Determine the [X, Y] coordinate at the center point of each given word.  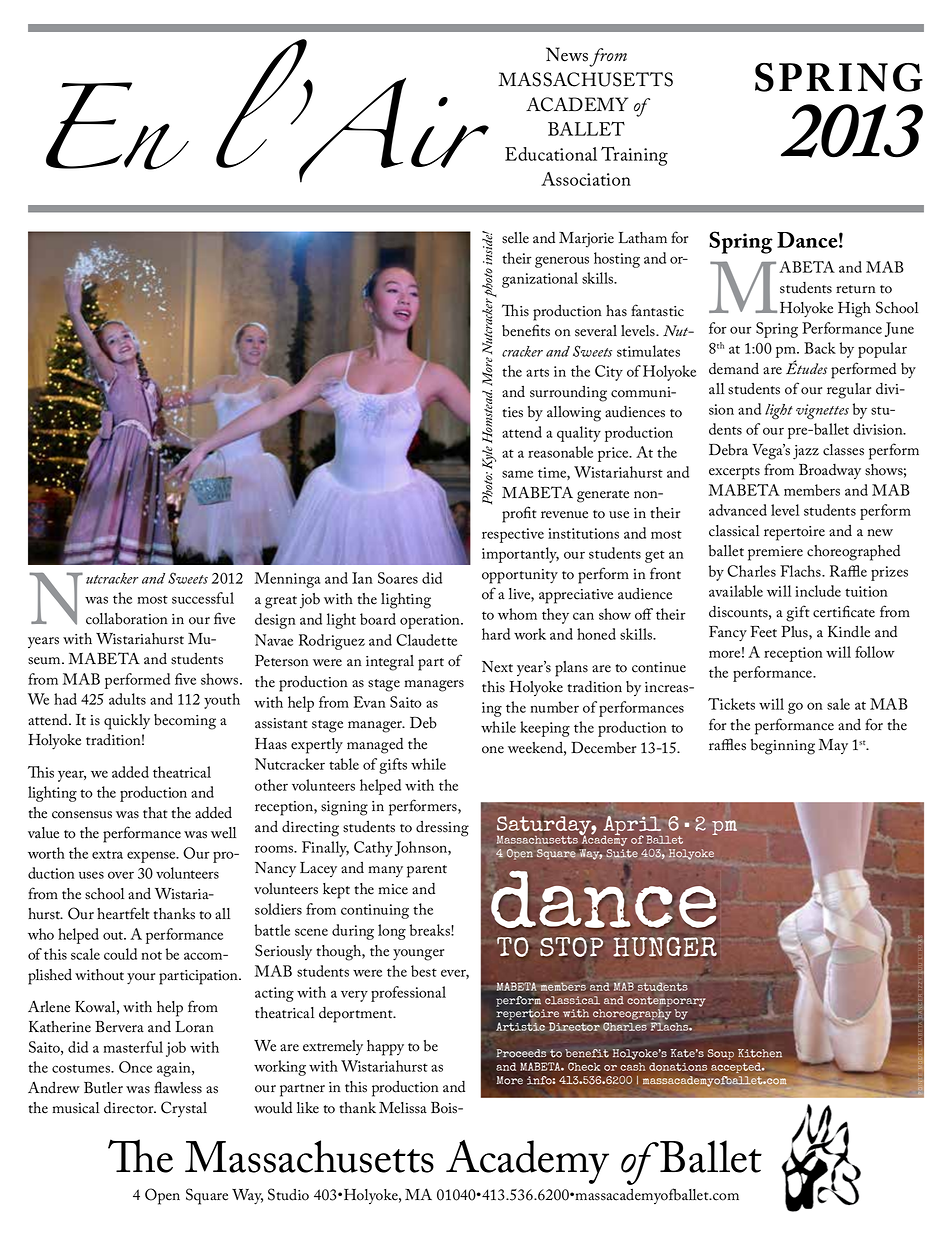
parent [427, 871]
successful [203, 598]
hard [496, 634]
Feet [763, 632]
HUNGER [665, 947]
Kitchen [760, 1053]
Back [820, 348]
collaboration [127, 619]
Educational [551, 154]
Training [634, 156]
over [121, 875]
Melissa [403, 1108]
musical [75, 1108]
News [567, 54]
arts [537, 372]
